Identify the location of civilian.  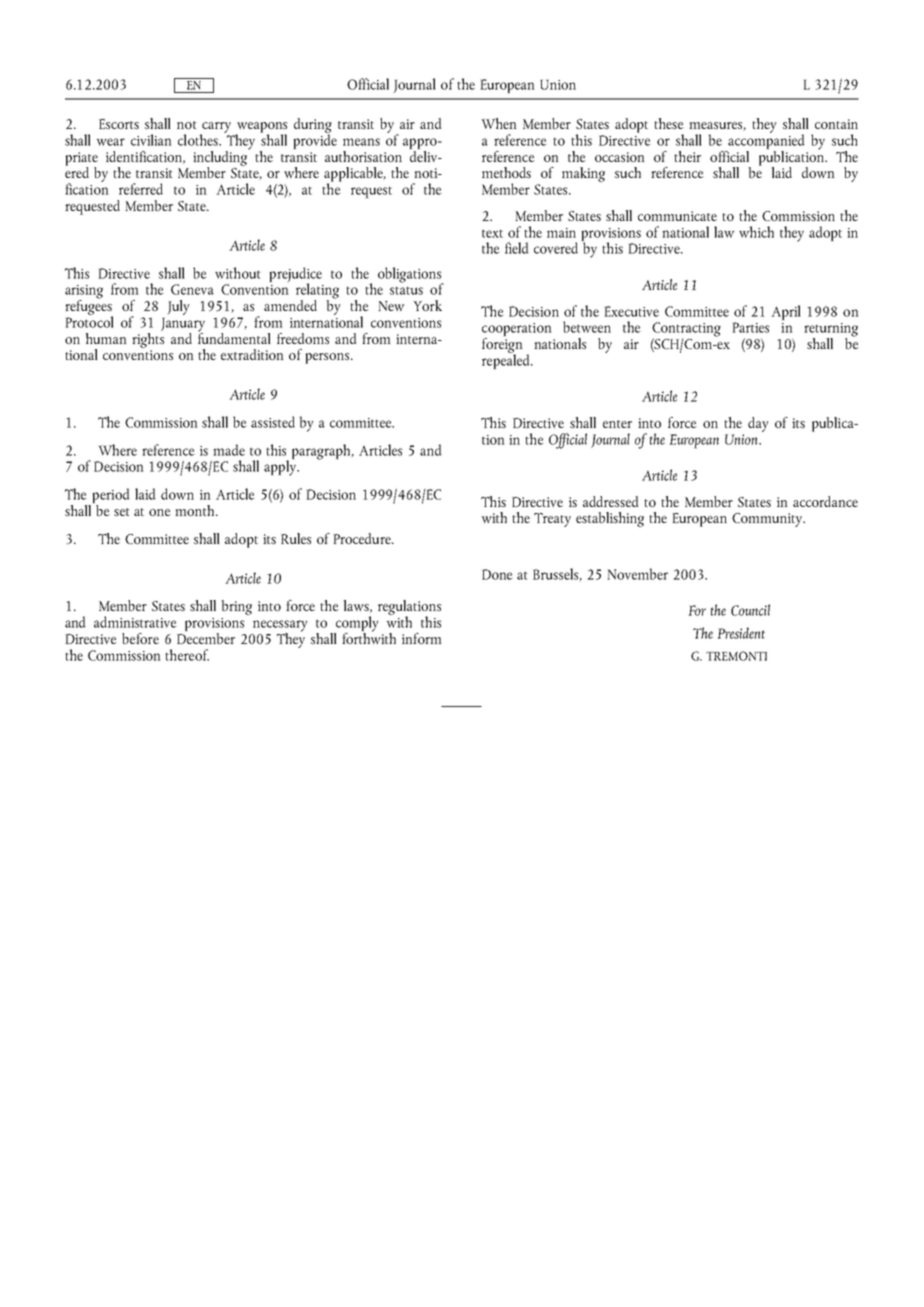
(151, 140).
